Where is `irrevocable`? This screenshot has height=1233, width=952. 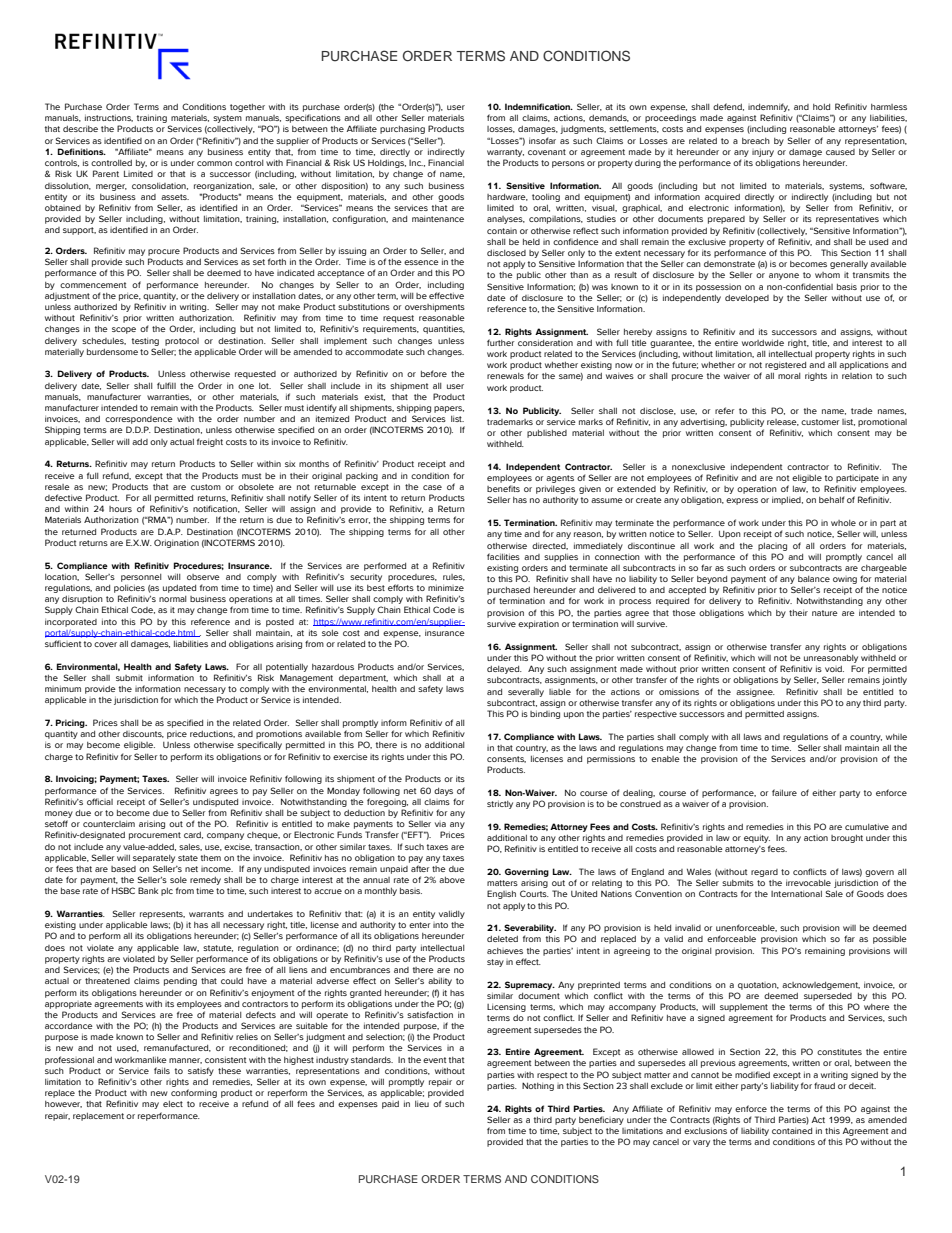
irrevocable is located at coordinates (808, 883).
